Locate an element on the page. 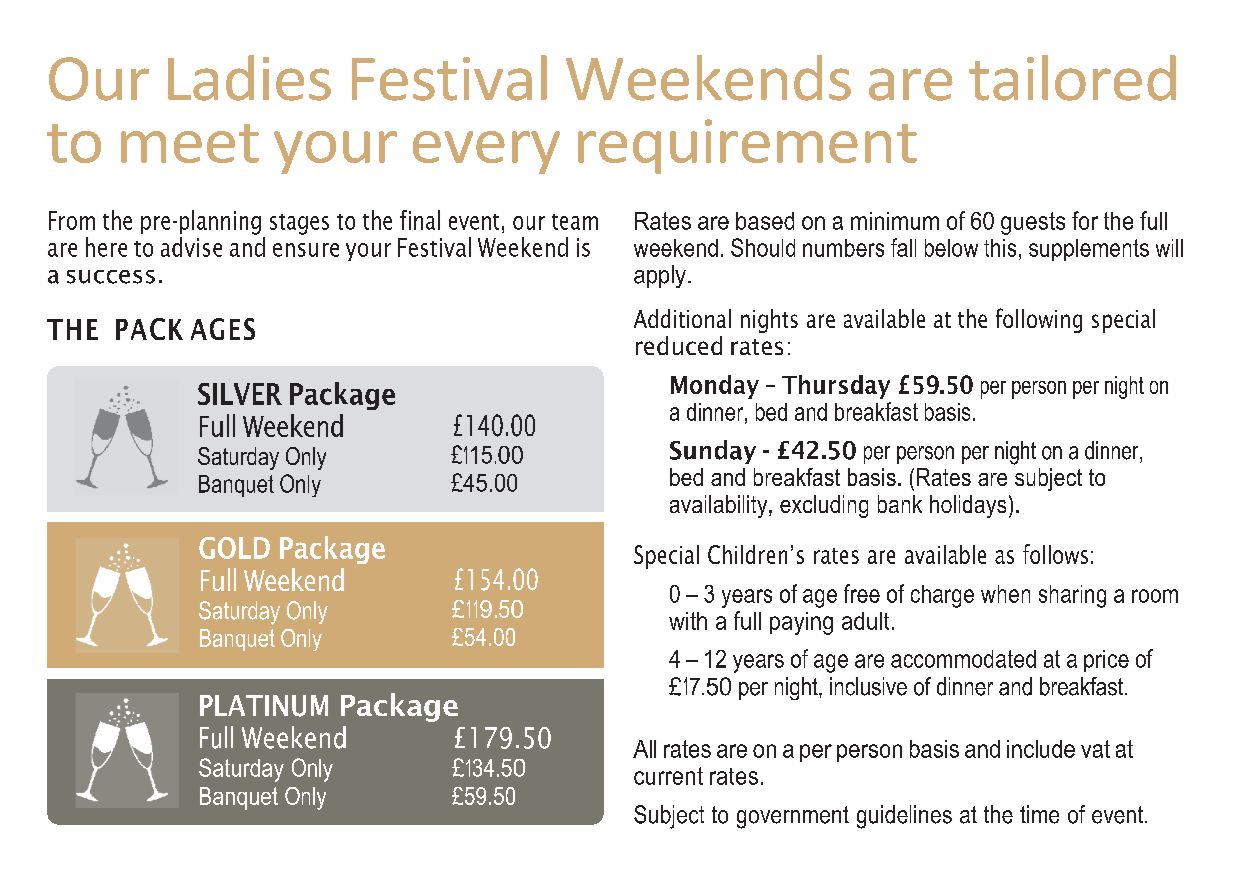  sharing is located at coordinates (1072, 596).
